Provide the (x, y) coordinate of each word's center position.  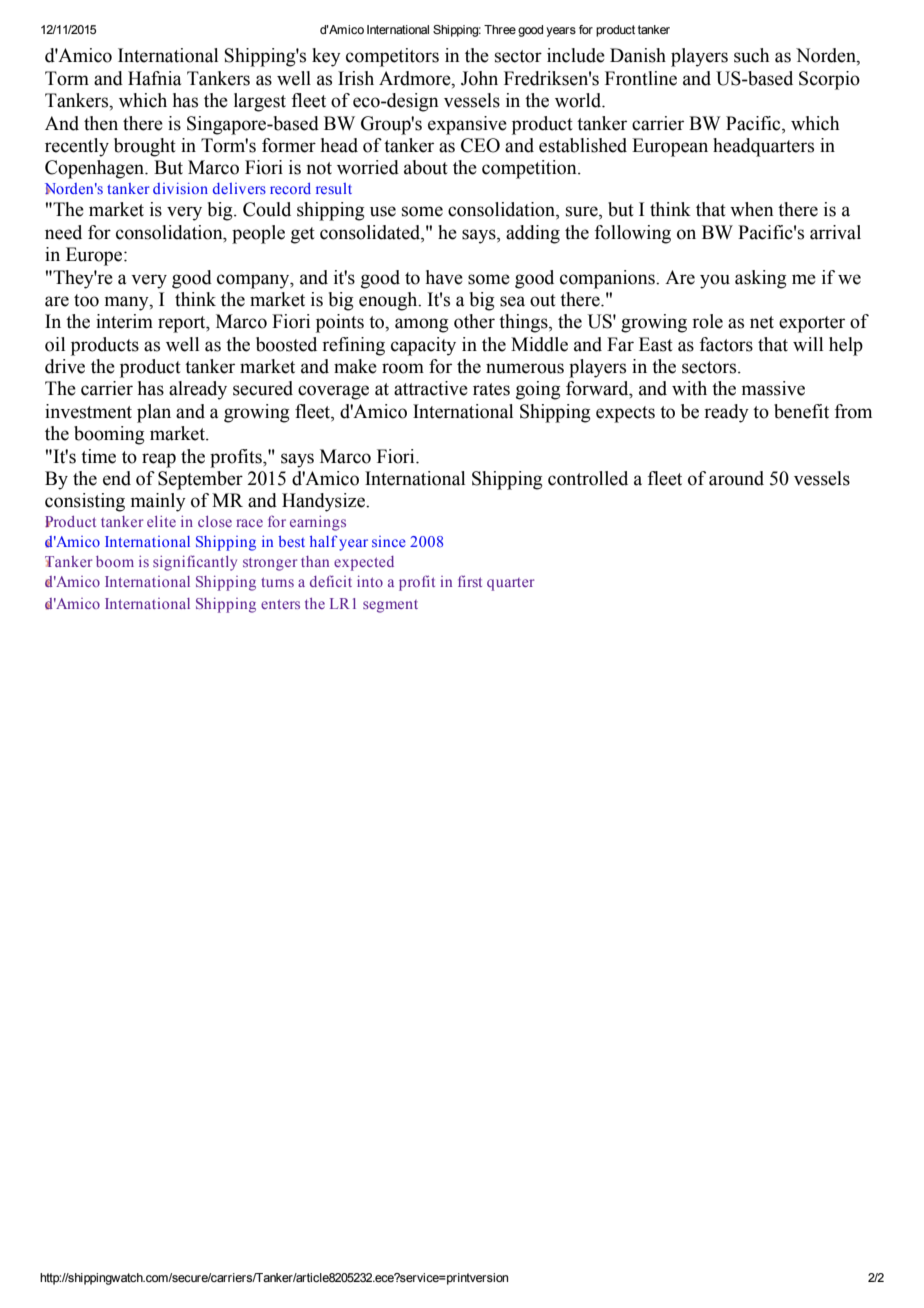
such (751, 55)
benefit (801, 411)
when (752, 209)
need (63, 232)
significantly (195, 563)
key (326, 57)
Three (500, 29)
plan (154, 413)
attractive (431, 388)
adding (533, 234)
